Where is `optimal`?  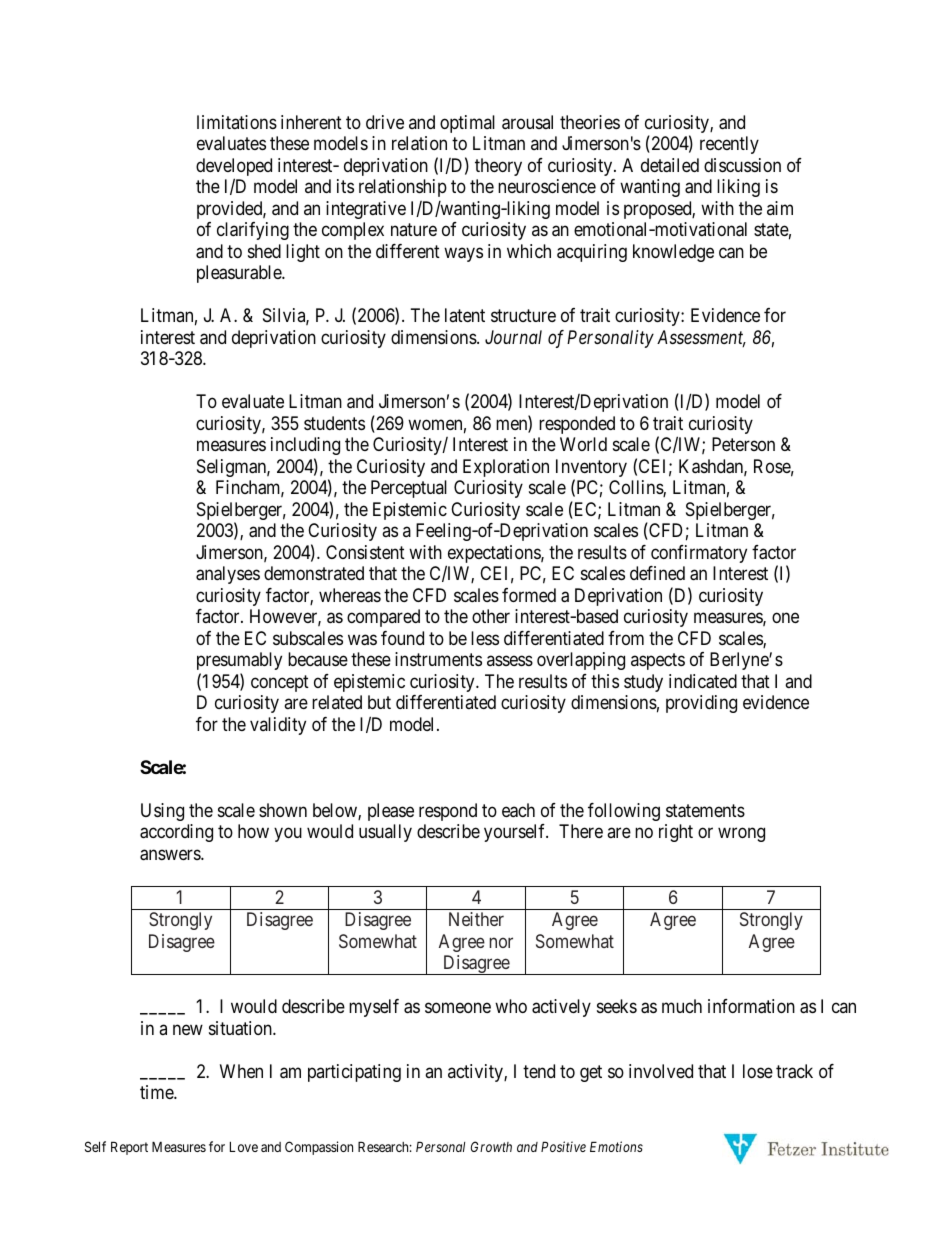 optimal is located at coordinates (467, 124).
